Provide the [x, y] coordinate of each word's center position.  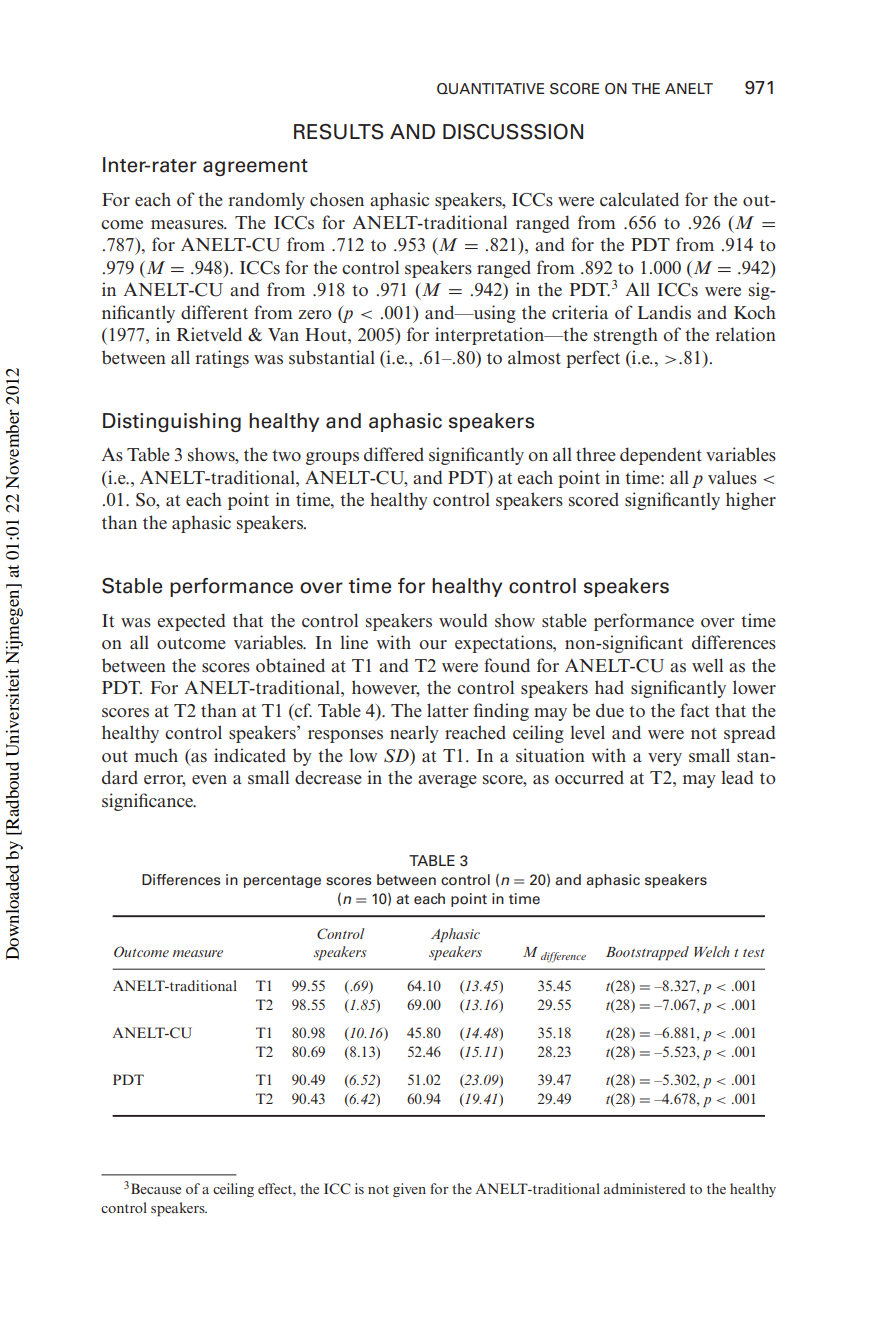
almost [534, 357]
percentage [282, 881]
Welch [712, 951]
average [447, 781]
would [463, 620]
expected [191, 622]
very [665, 759]
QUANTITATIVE [490, 89]
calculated [639, 199]
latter [448, 710]
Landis [664, 312]
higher [751, 501]
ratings [222, 359]
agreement [255, 167]
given [409, 1190]
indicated [250, 755]
